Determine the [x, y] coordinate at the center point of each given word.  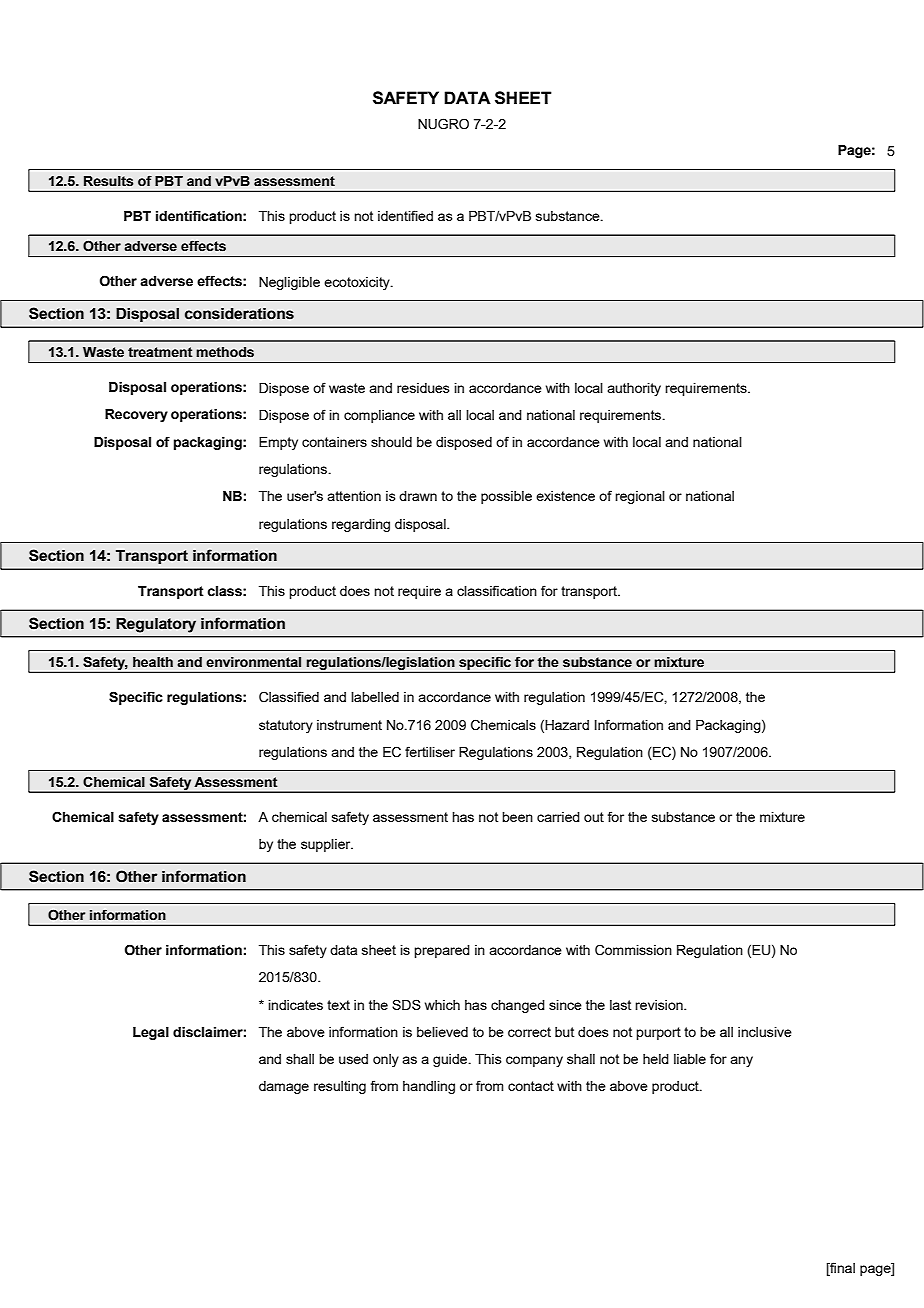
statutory [286, 726]
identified [405, 215]
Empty [278, 443]
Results [108, 181]
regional [640, 497]
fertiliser [430, 751]
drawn [418, 496]
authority [634, 389]
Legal [151, 1033]
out [594, 817]
